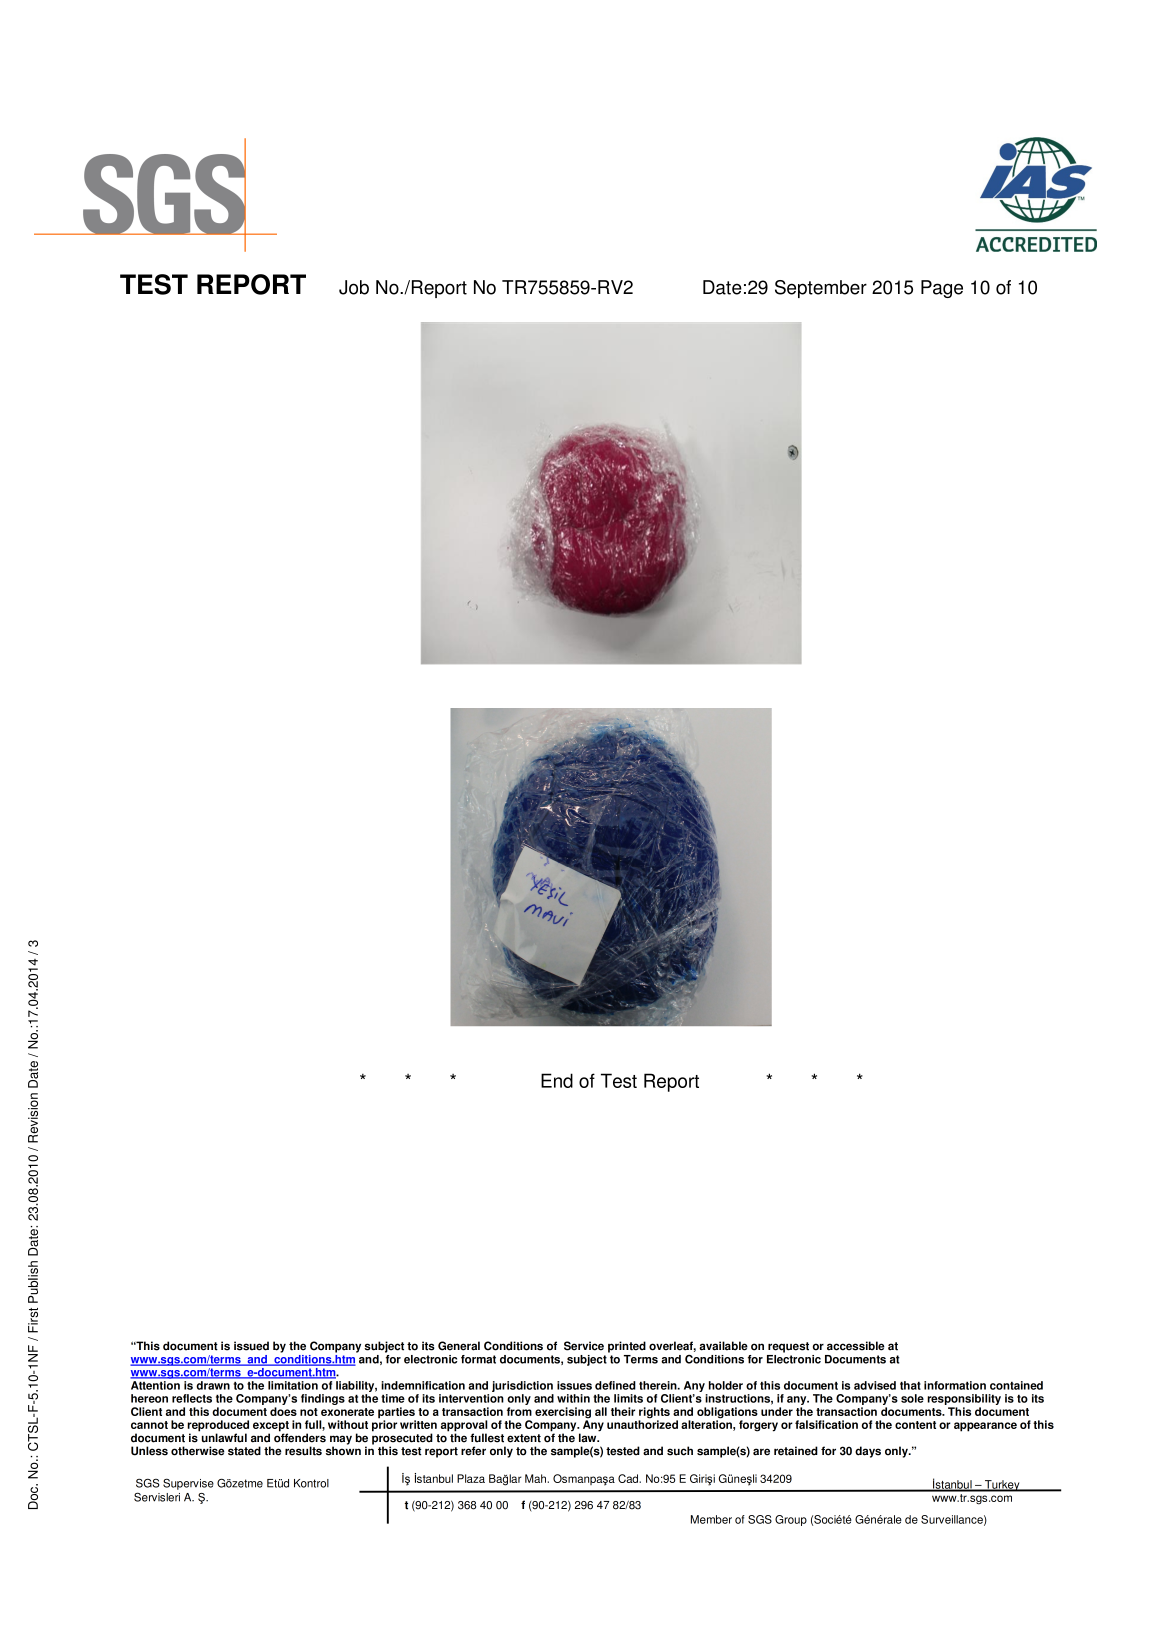  Describe the element at coordinates (629, 1478) in the screenshot. I see `Cad` at that location.
